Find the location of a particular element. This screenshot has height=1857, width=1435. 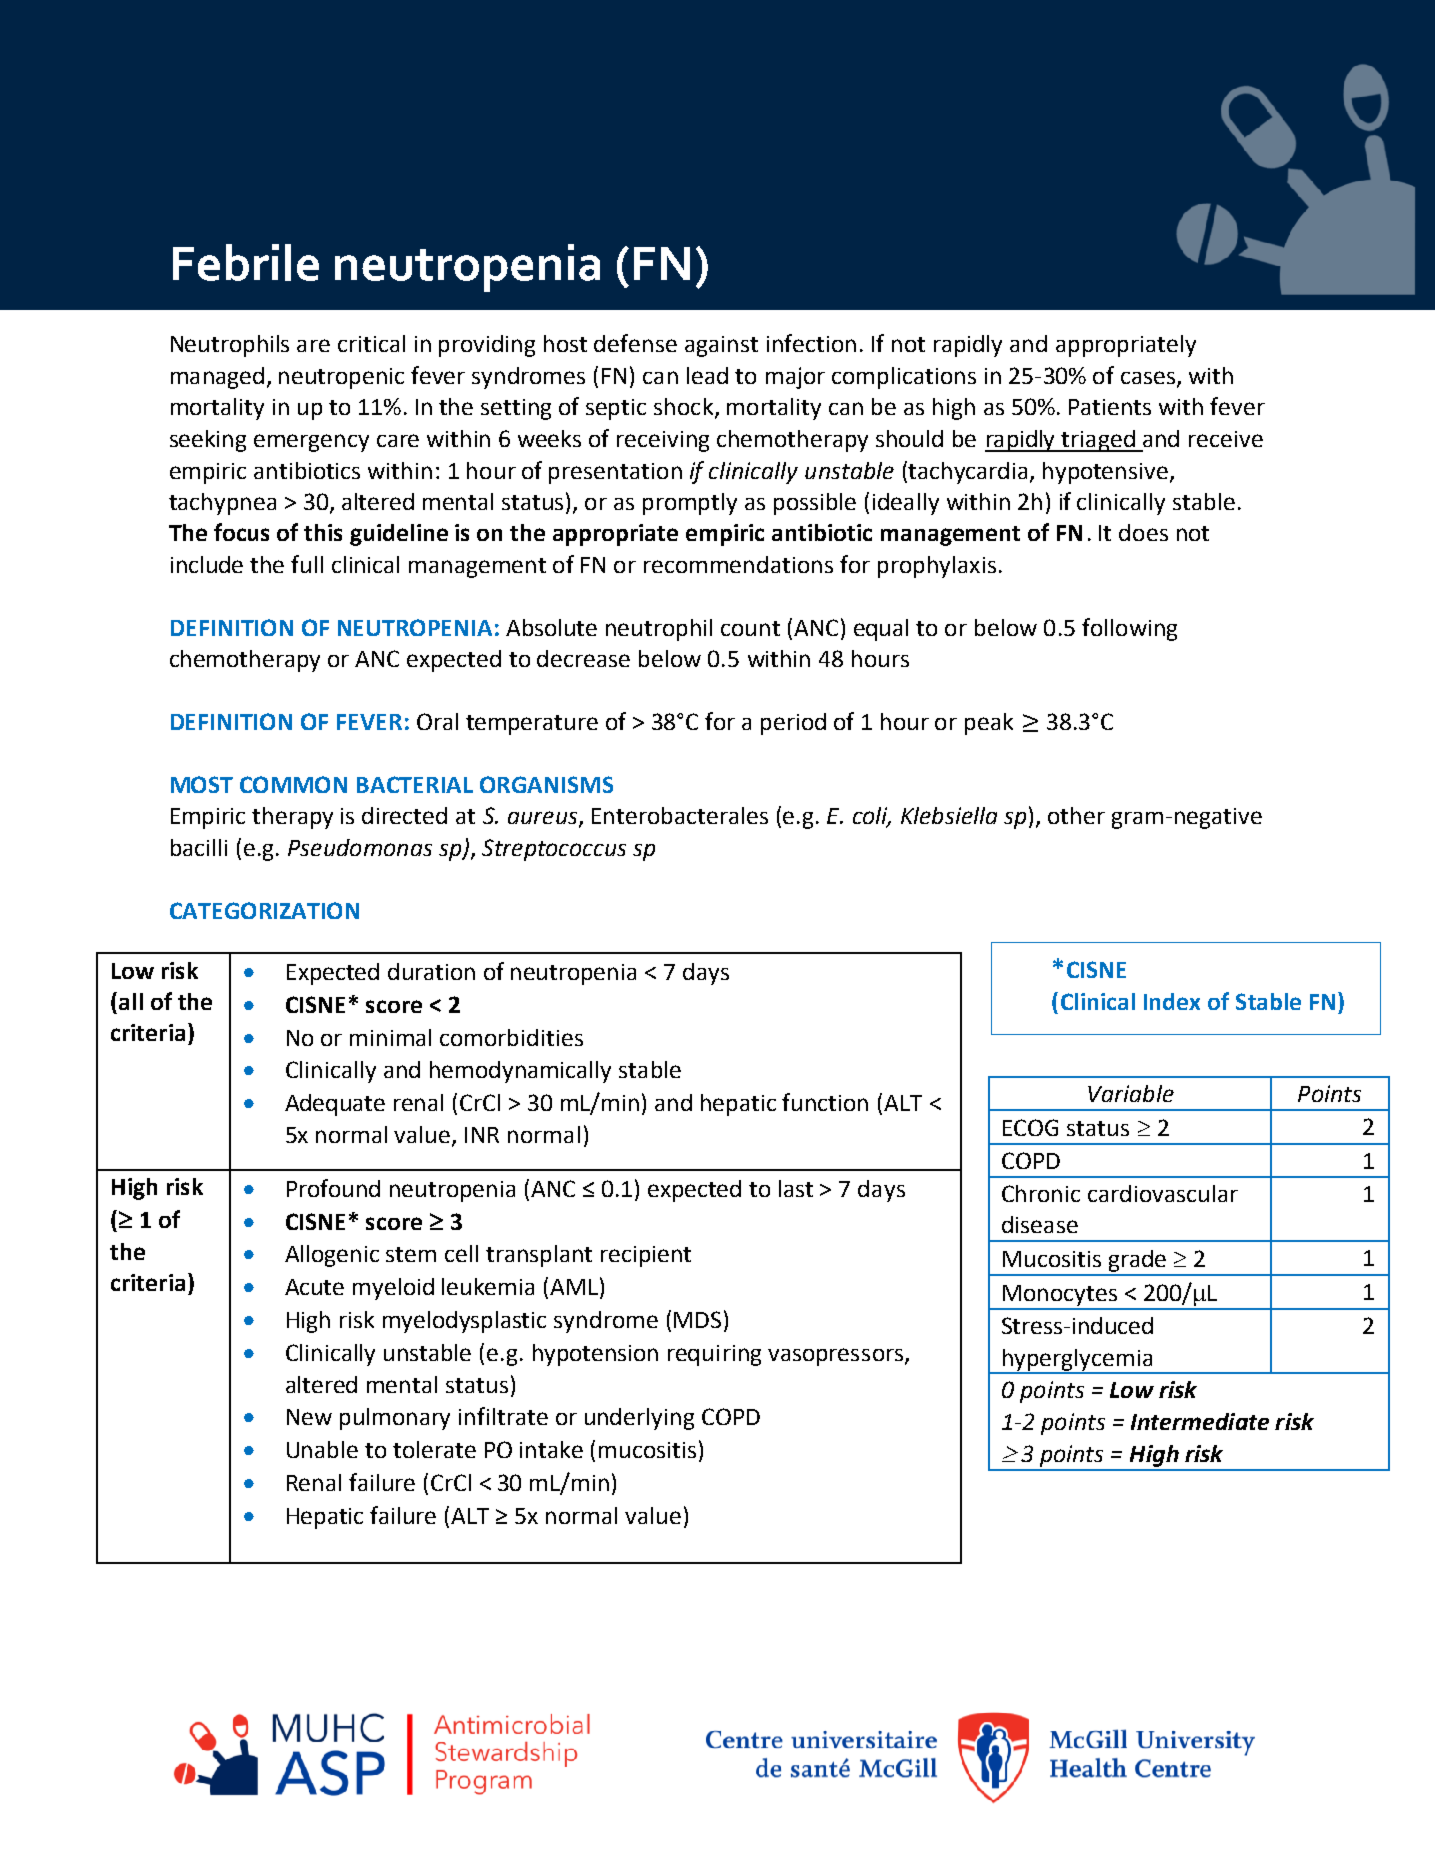

count is located at coordinates (750, 628).
